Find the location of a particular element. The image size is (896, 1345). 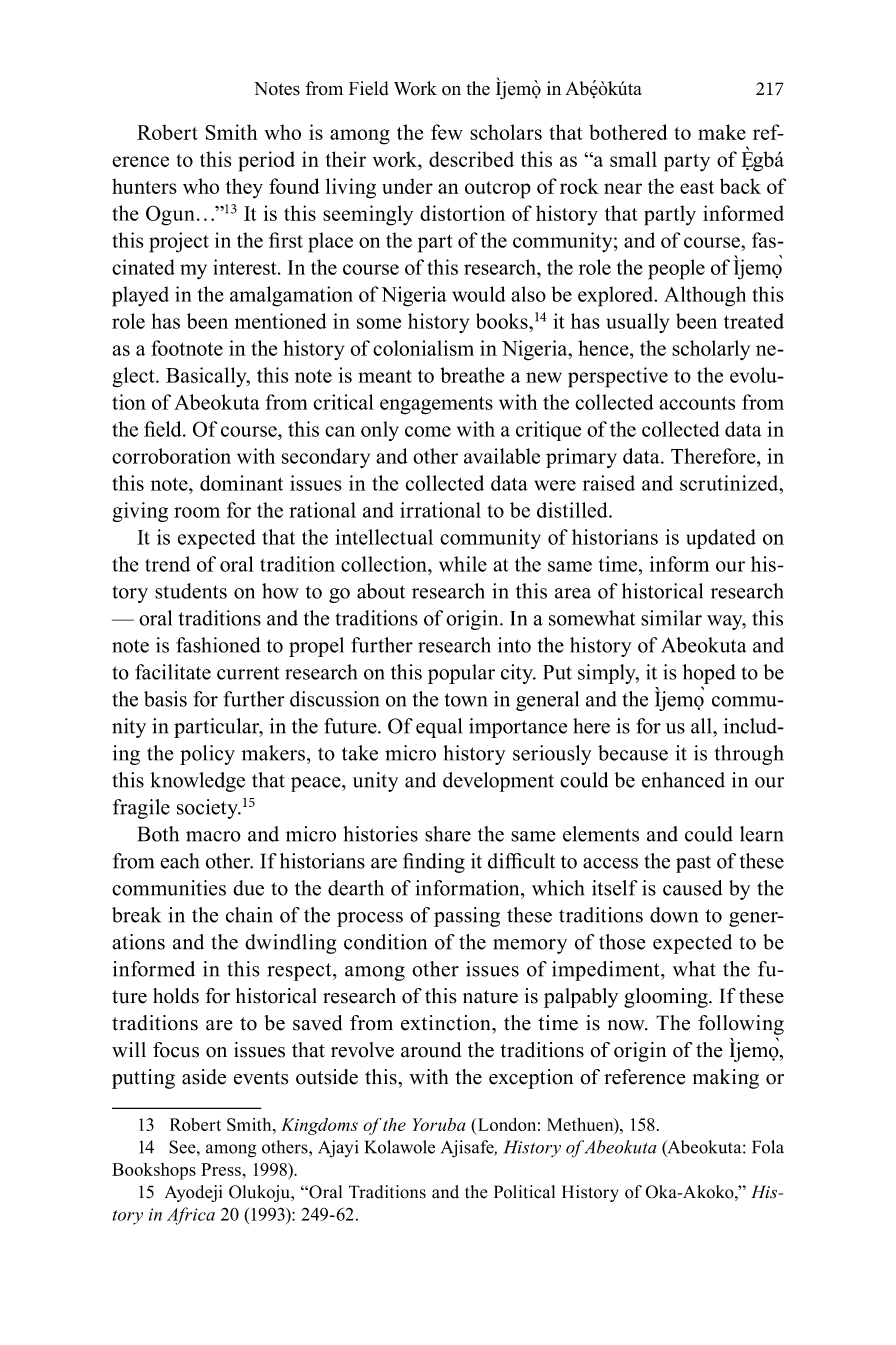

enhanced is located at coordinates (683, 780).
